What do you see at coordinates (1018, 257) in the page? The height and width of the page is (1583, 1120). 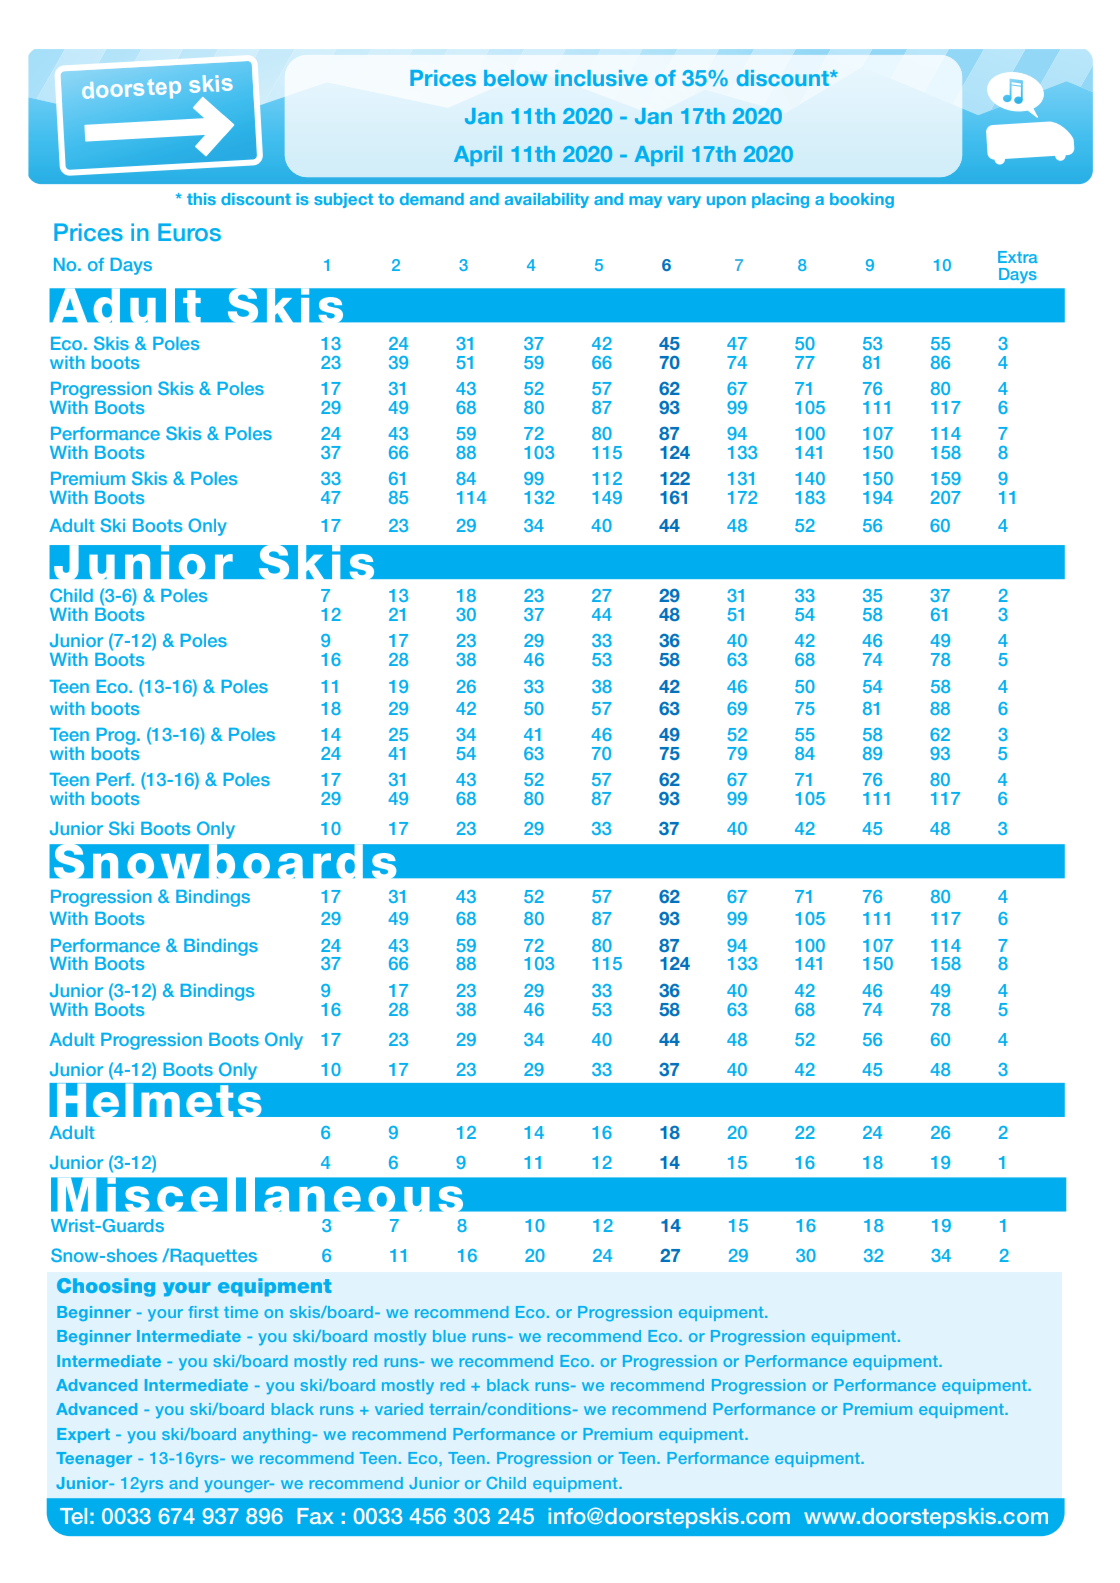 I see `Extra` at bounding box center [1018, 257].
